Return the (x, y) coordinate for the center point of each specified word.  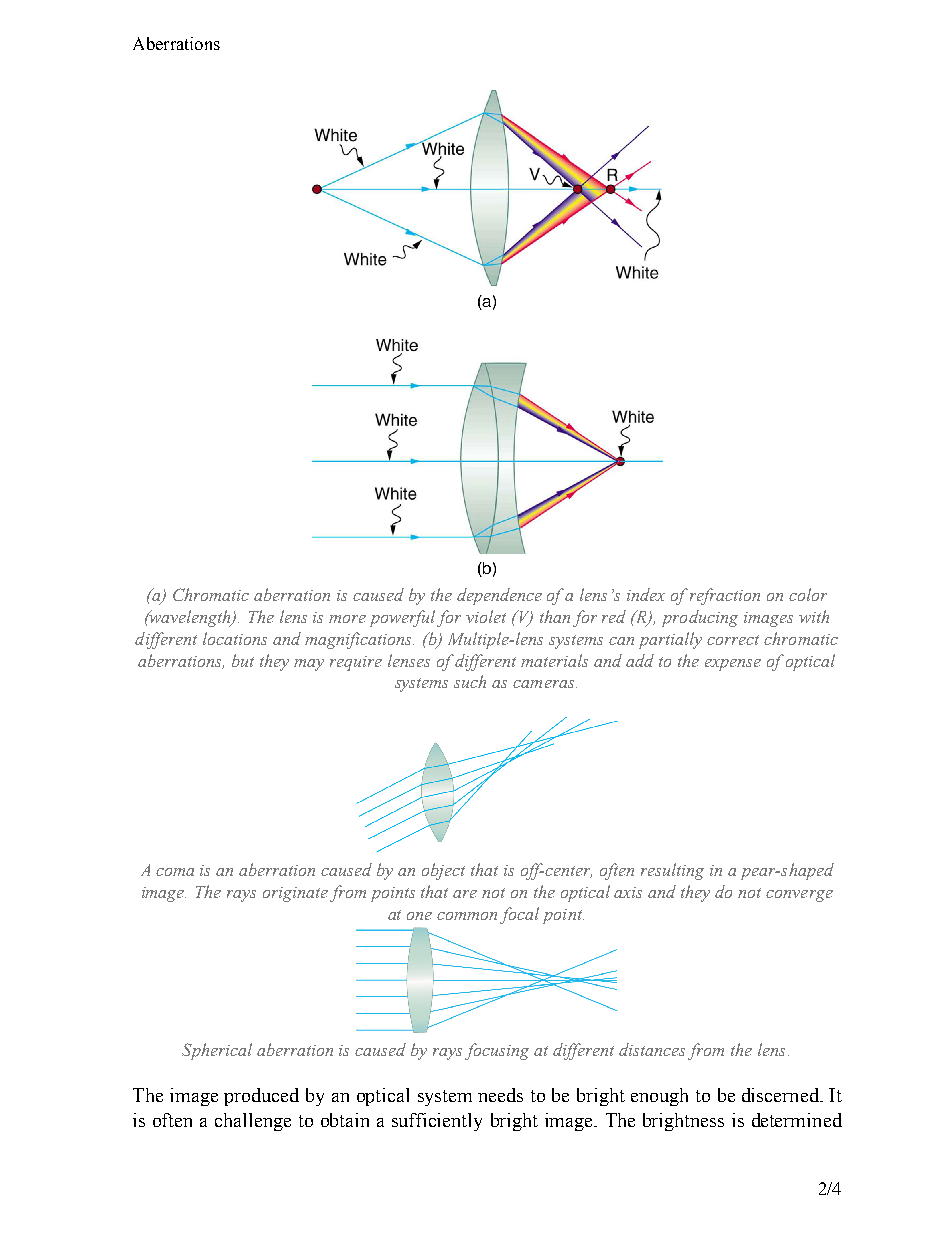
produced (261, 1097)
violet (486, 616)
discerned (781, 1095)
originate (295, 894)
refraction (725, 596)
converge (799, 896)
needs (500, 1095)
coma (175, 872)
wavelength (190, 618)
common (467, 916)
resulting (672, 871)
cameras (545, 684)
